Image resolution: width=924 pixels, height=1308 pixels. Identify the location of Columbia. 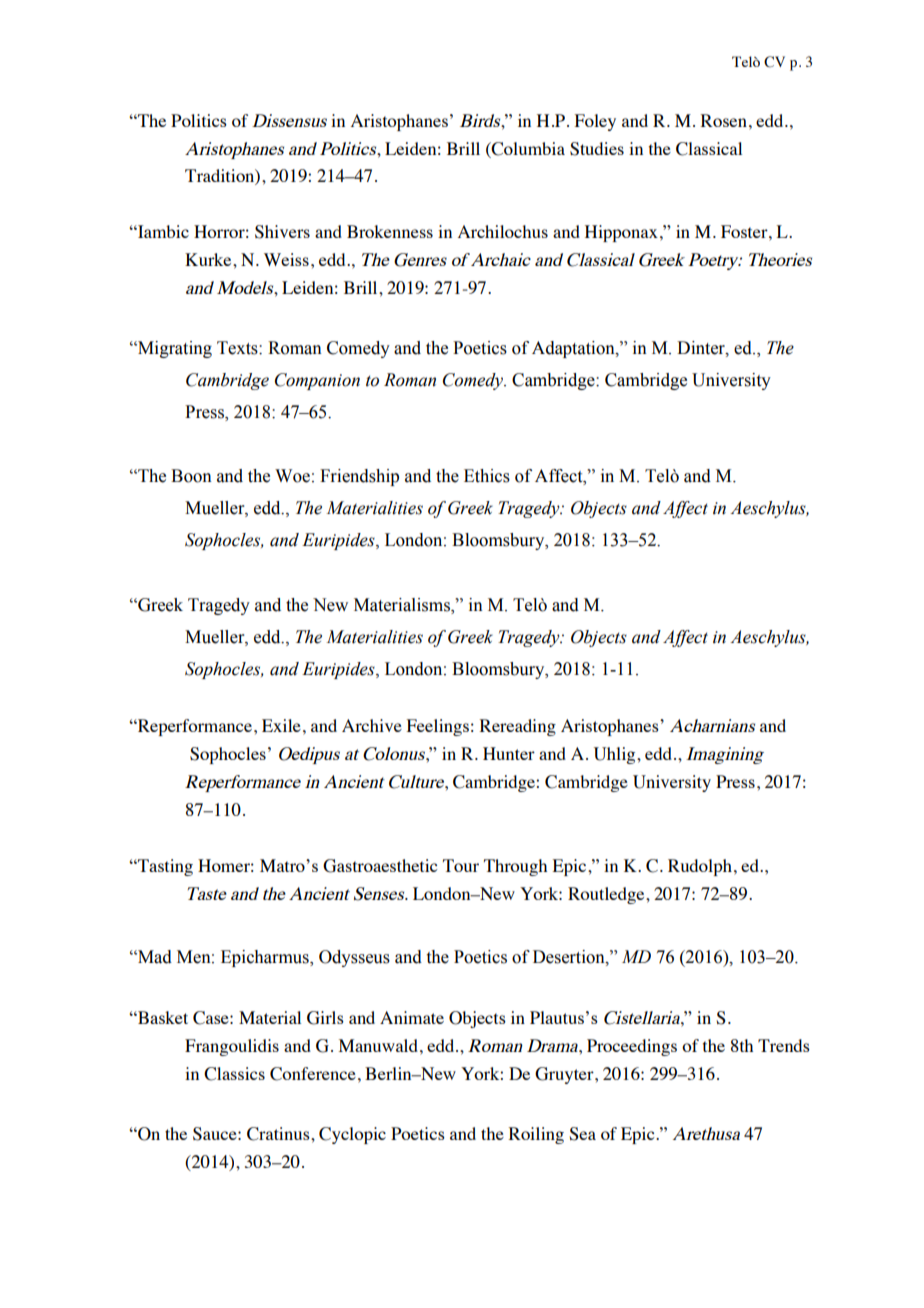
(527, 149).
